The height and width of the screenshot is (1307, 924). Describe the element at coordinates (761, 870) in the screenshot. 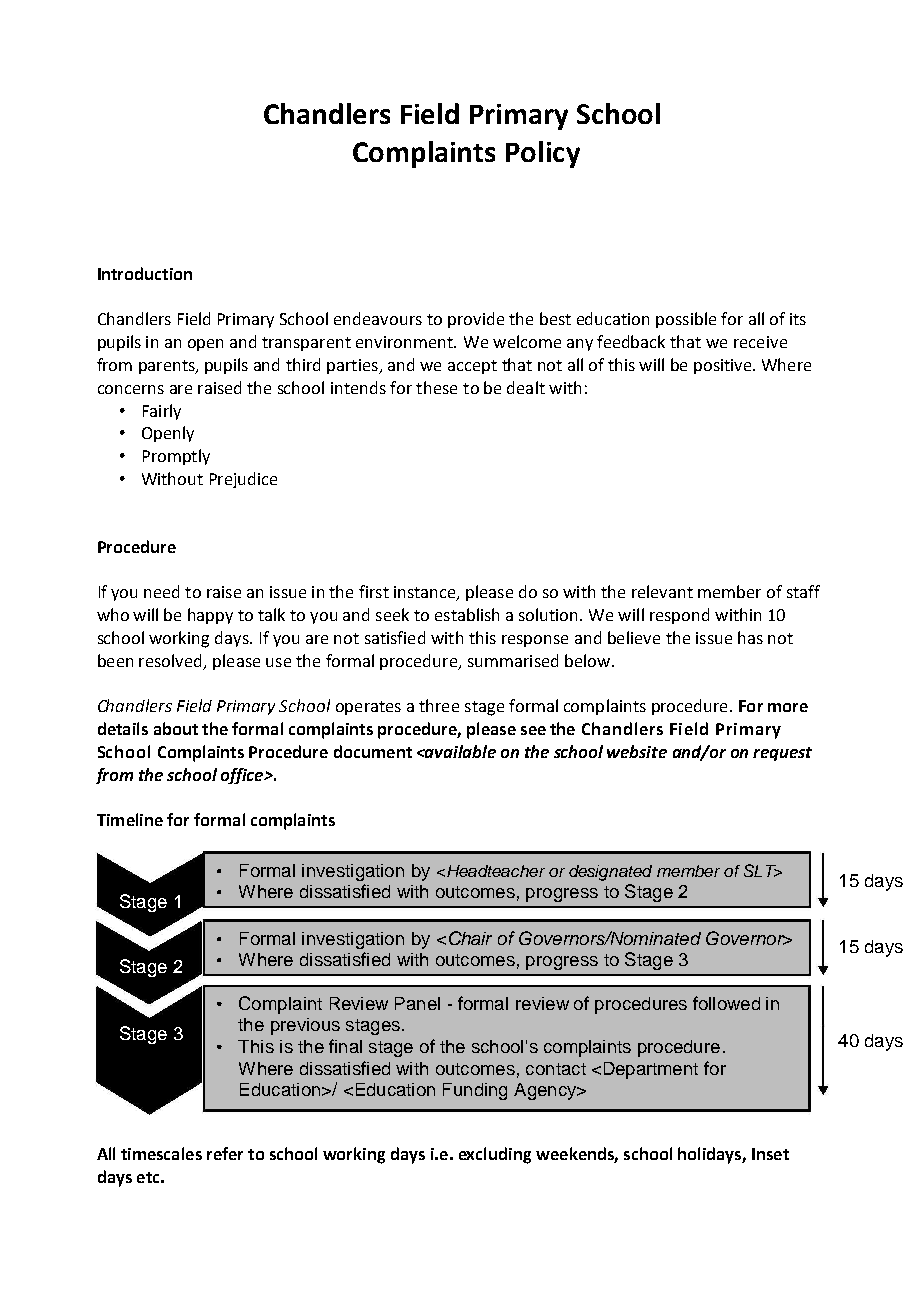

I see `SLT` at that location.
